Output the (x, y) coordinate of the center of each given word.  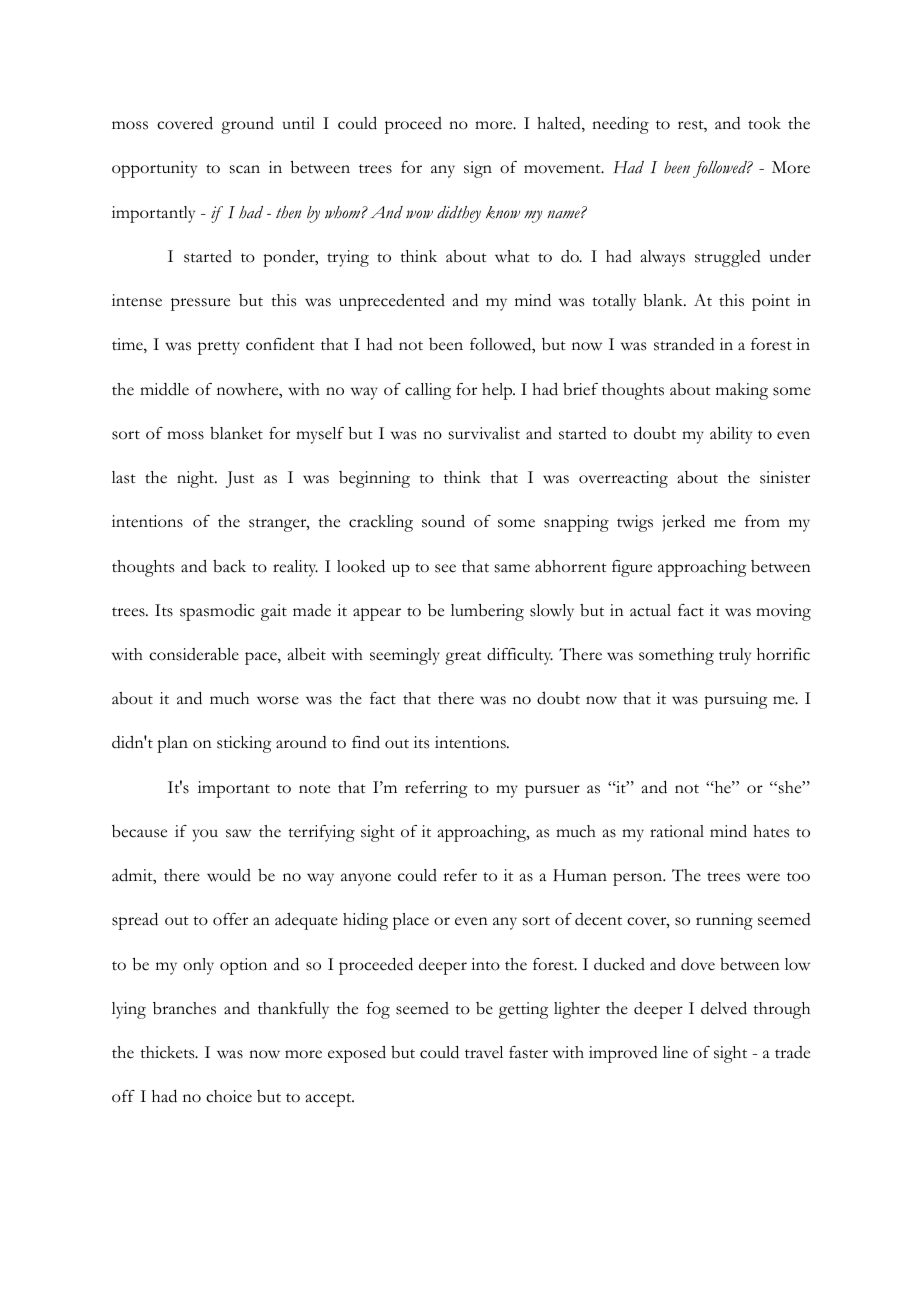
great (463, 658)
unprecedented (392, 302)
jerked (683, 523)
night (196, 479)
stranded (684, 344)
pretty (219, 348)
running (724, 921)
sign (478, 169)
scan (245, 169)
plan (172, 744)
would (229, 875)
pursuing (735, 700)
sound (443, 521)
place (411, 921)
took (764, 123)
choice (229, 1096)
